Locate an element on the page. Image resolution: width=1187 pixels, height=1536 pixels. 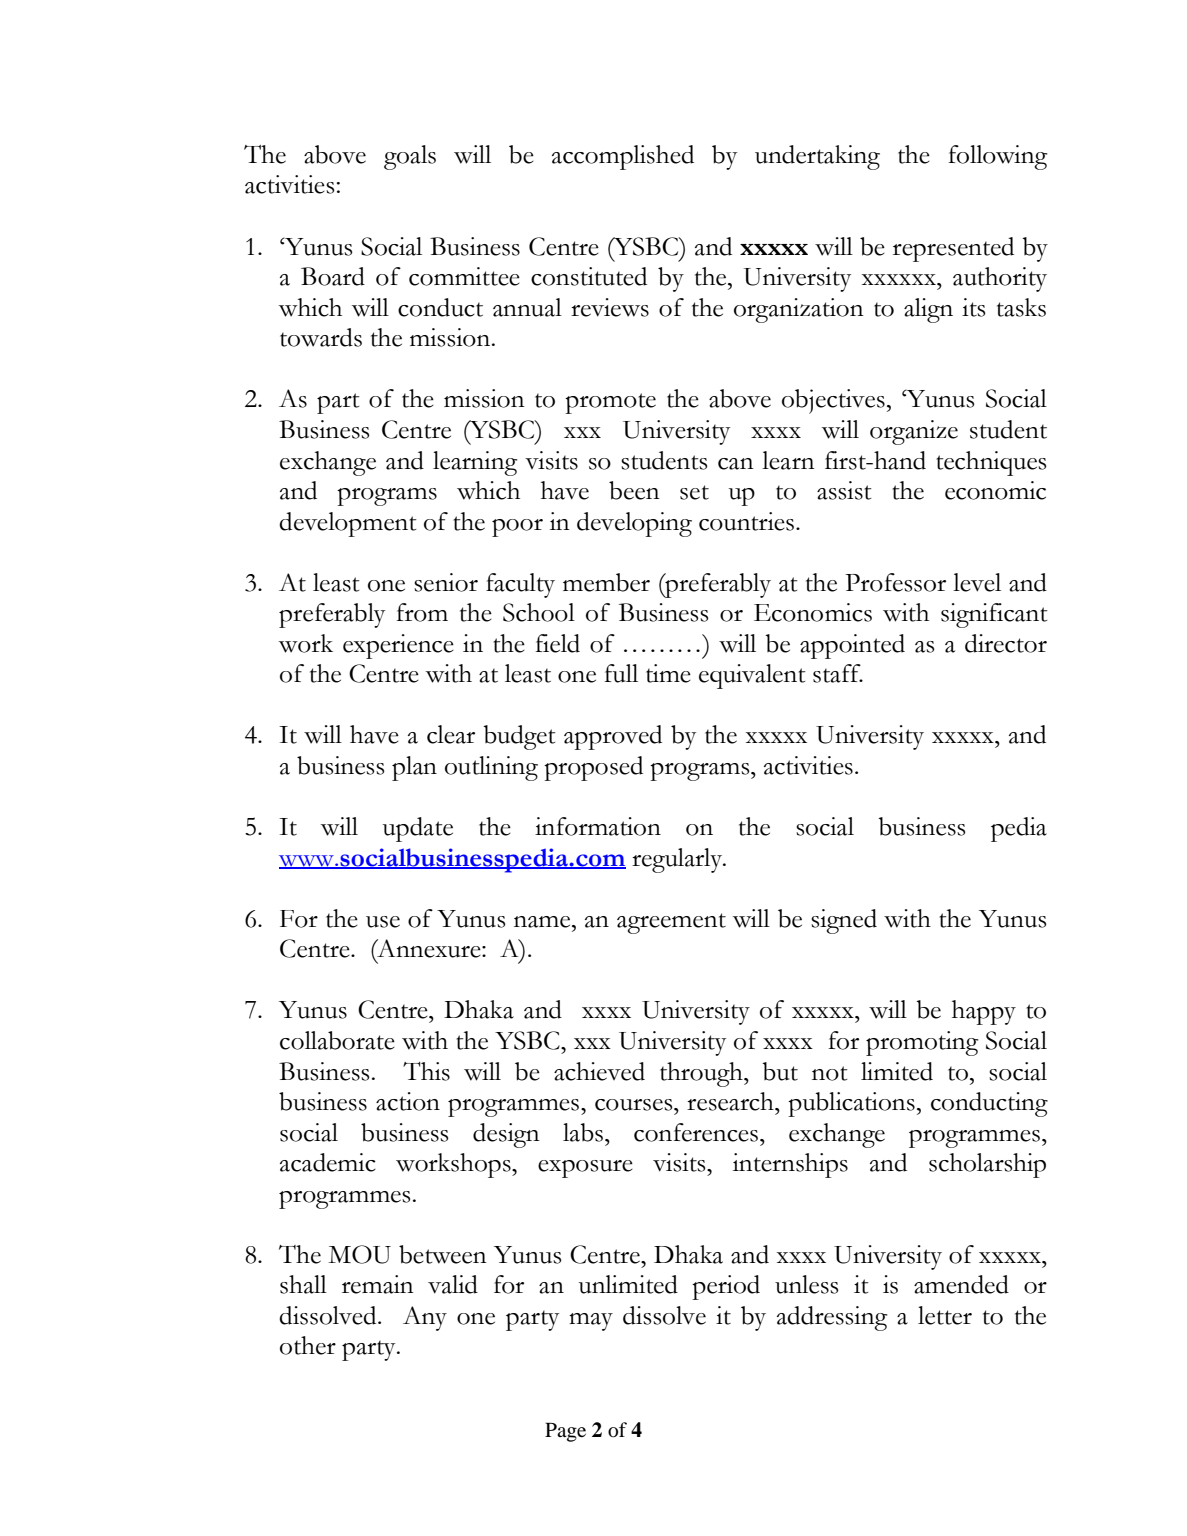
represented is located at coordinates (953, 249).
